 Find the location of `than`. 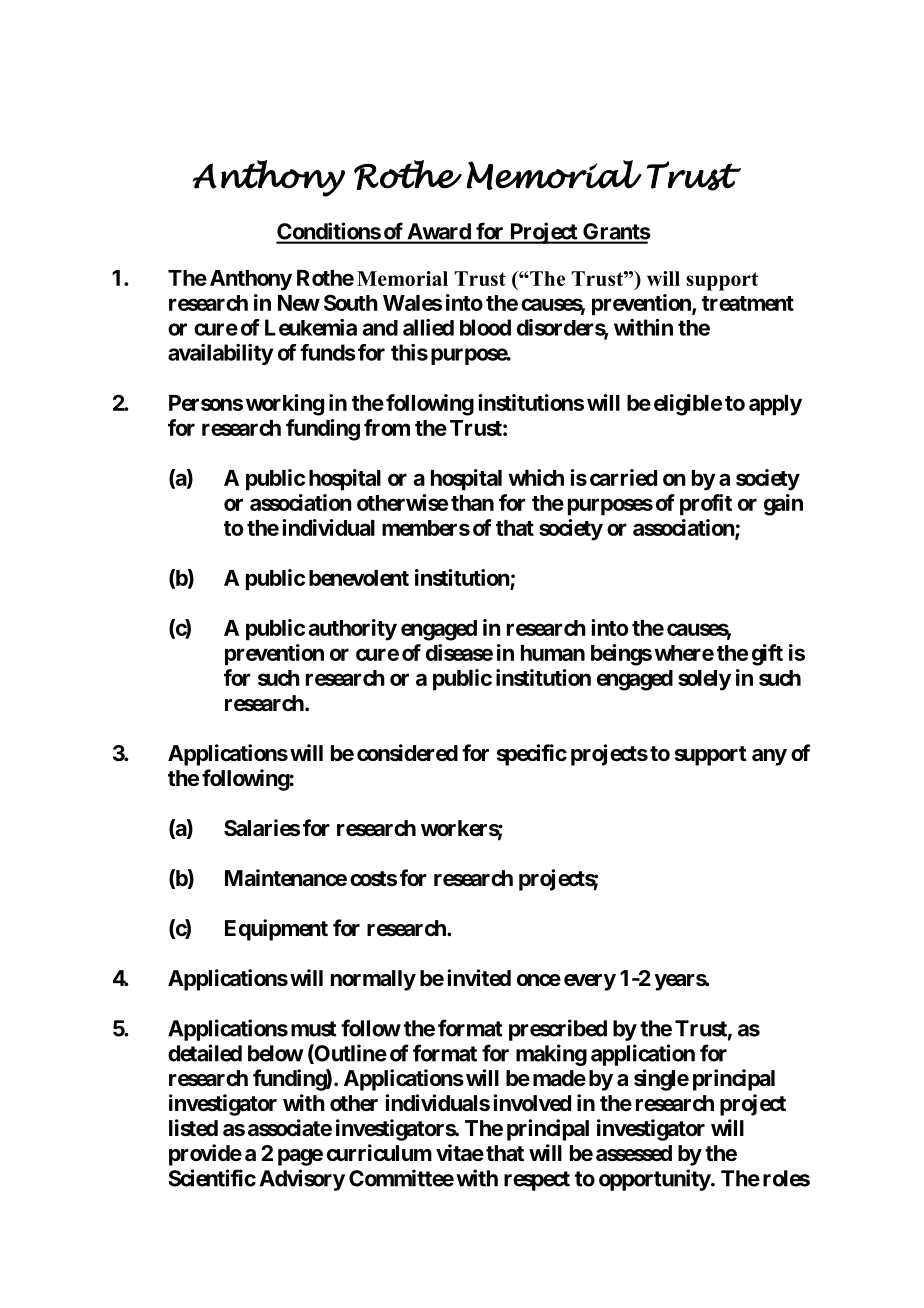

than is located at coordinates (472, 503).
